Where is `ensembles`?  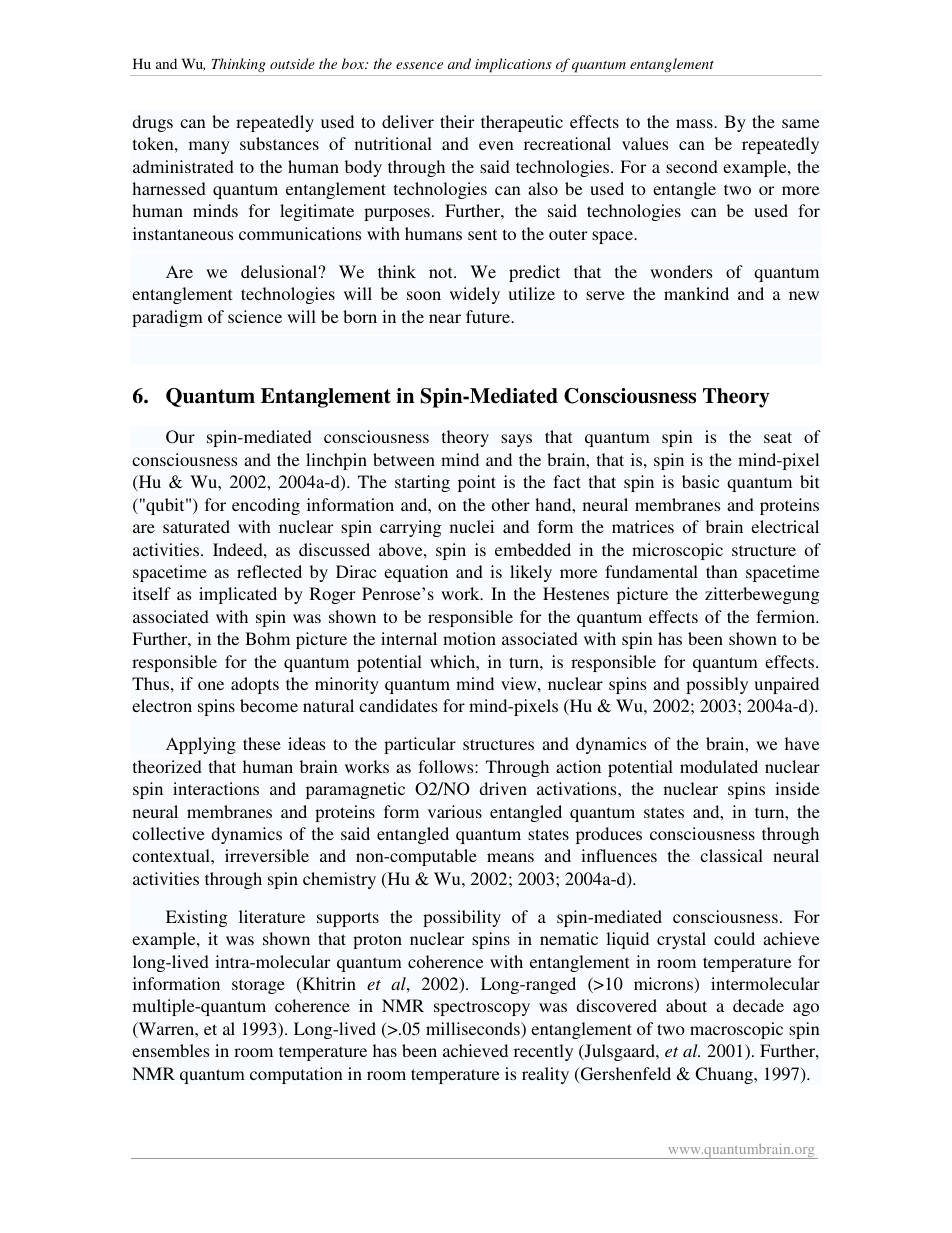
ensembles is located at coordinates (170, 1050).
